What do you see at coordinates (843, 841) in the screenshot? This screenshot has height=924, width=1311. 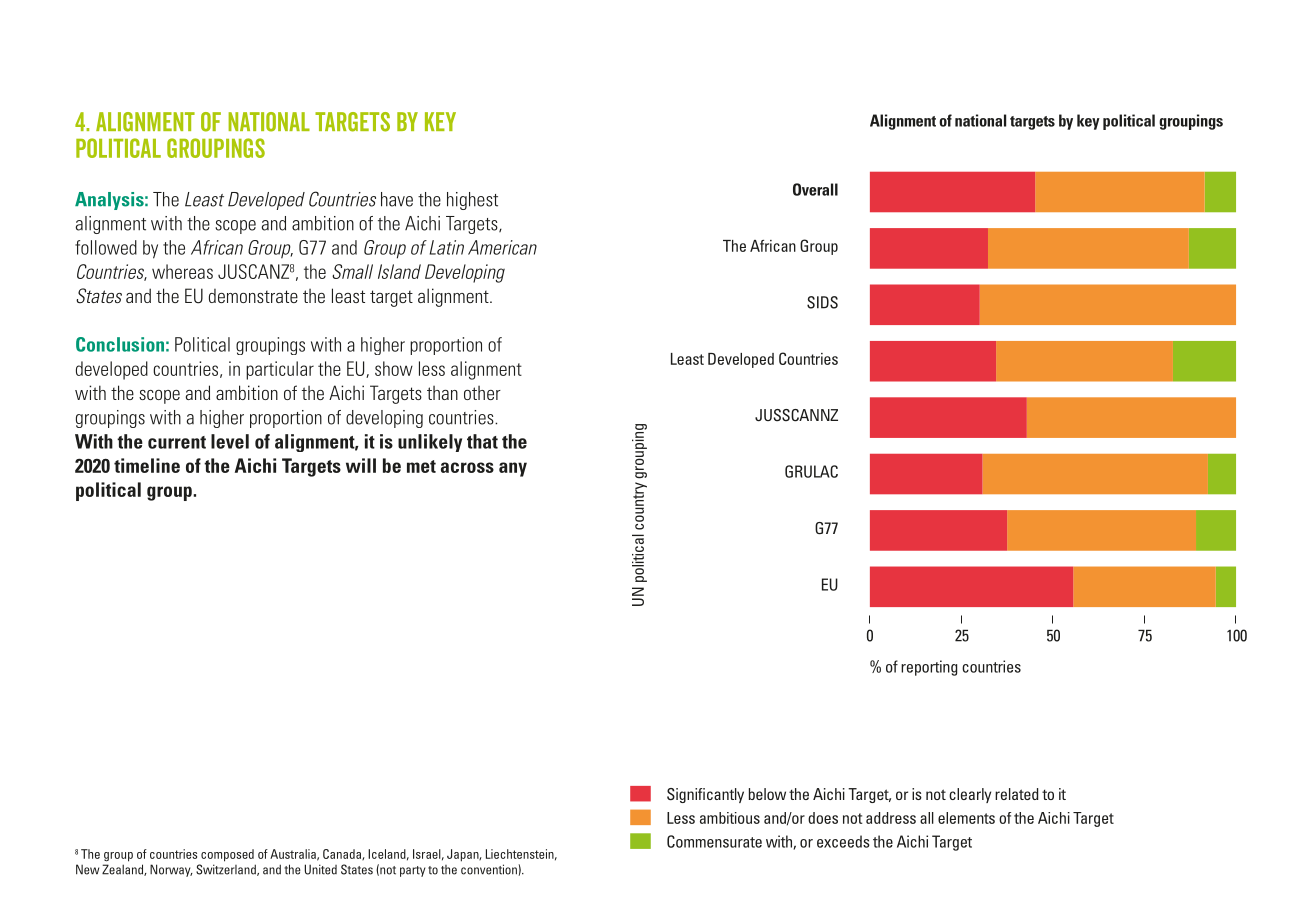 I see `exceeds` at bounding box center [843, 841].
